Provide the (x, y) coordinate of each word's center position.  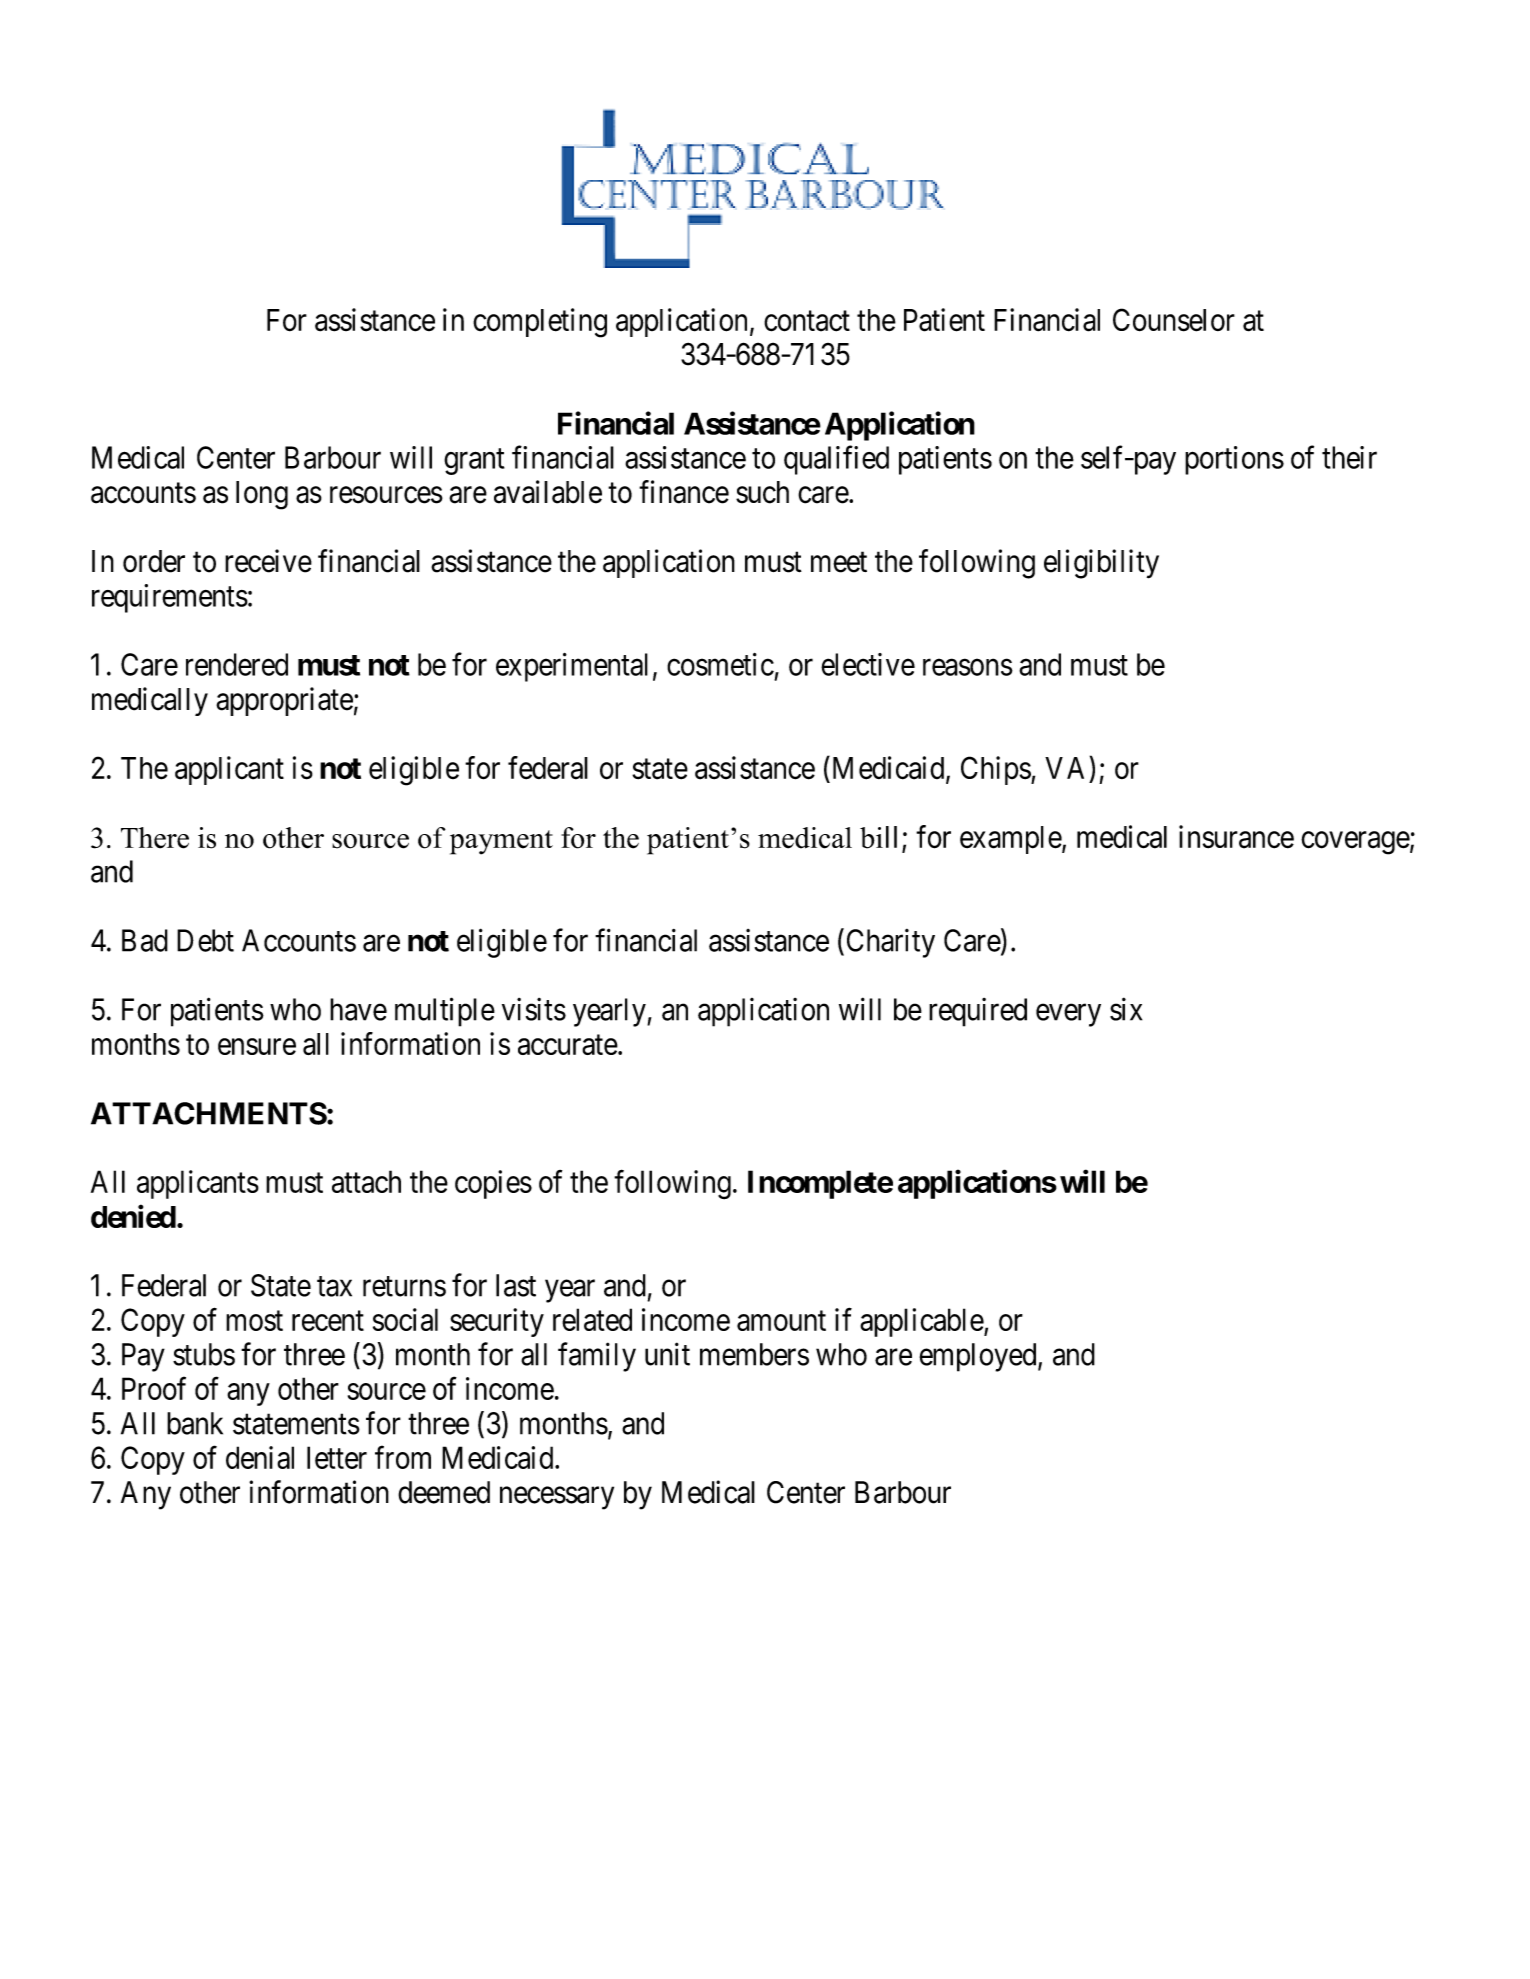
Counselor (1174, 320)
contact (807, 321)
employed (979, 1357)
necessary (557, 1498)
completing (540, 323)
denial (260, 1457)
